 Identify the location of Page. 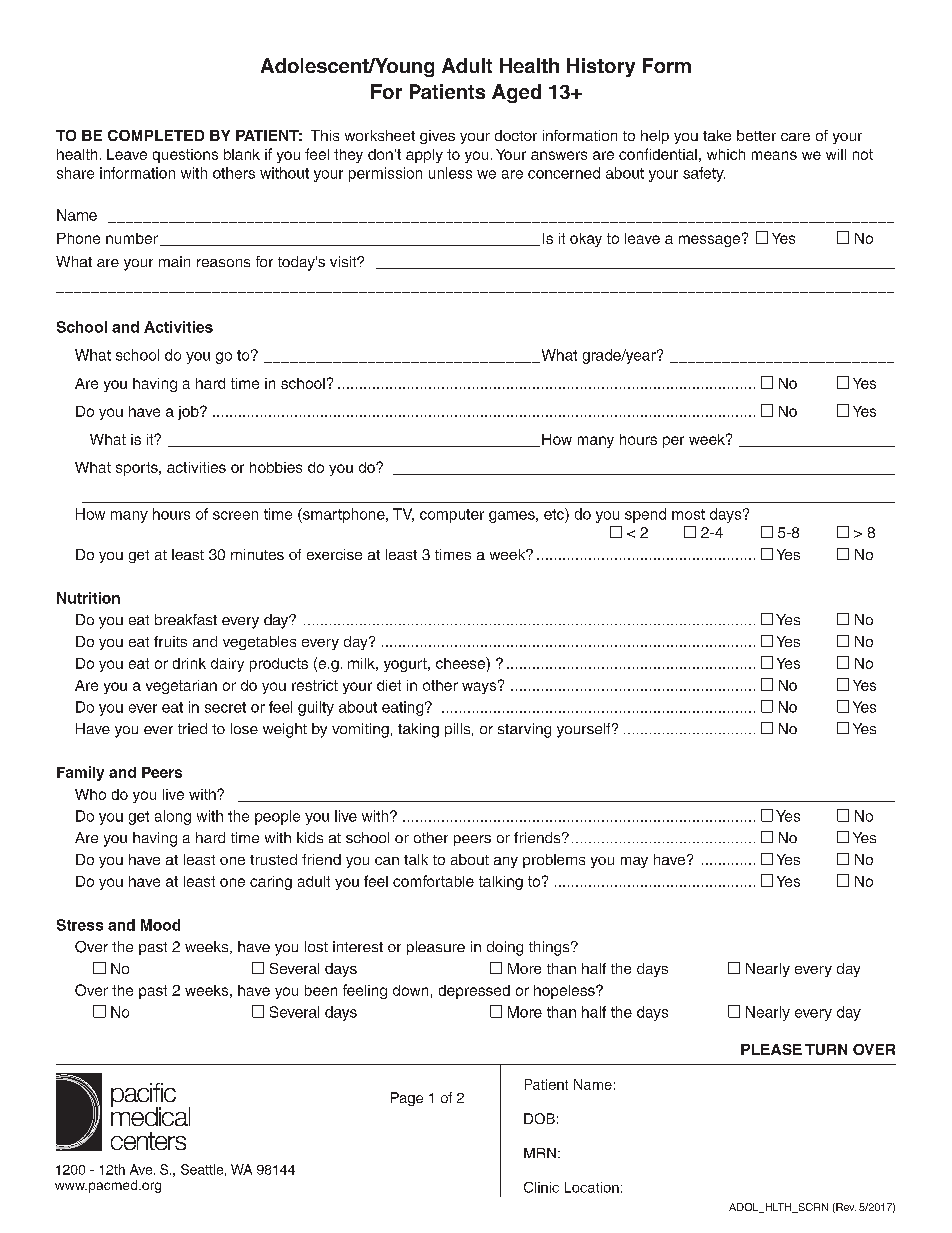
(407, 1099).
